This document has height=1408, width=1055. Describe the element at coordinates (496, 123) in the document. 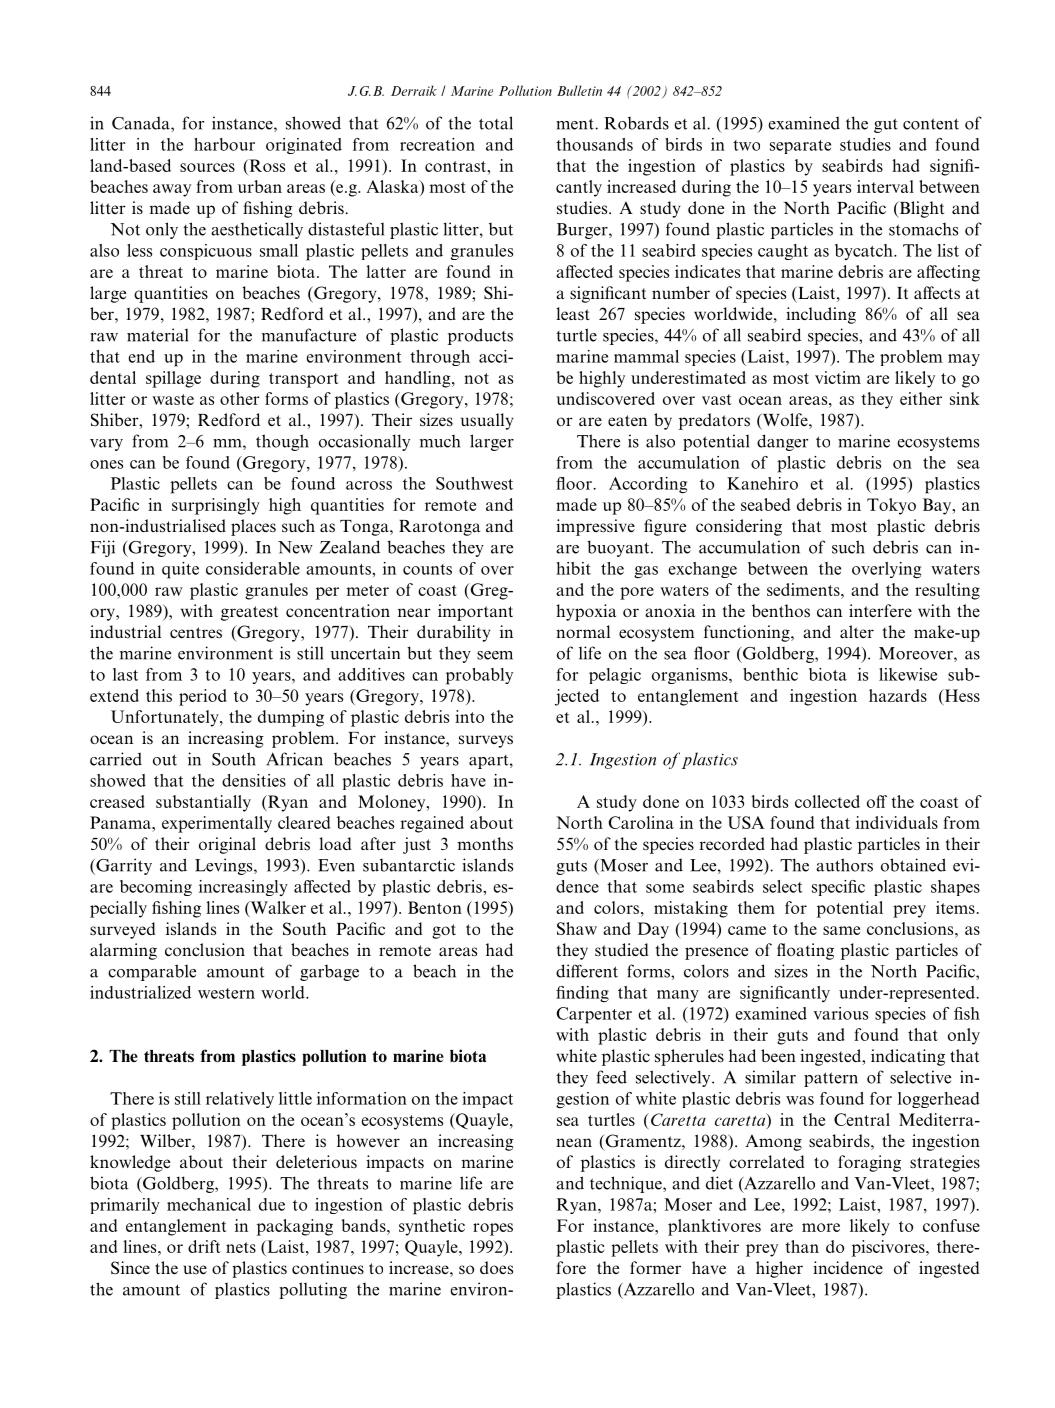

I see `total` at that location.
